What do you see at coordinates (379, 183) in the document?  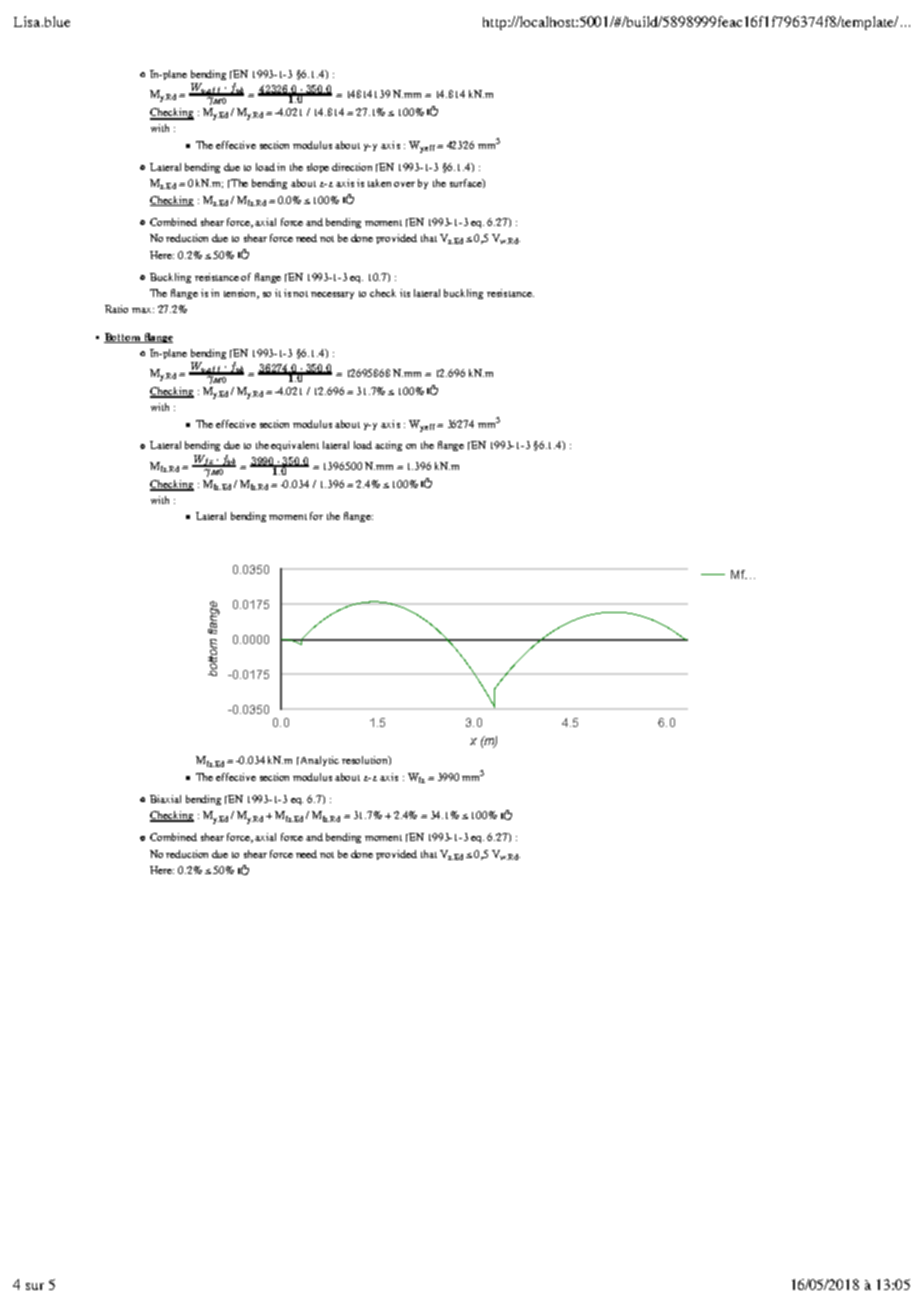 I see `taken` at bounding box center [379, 183].
